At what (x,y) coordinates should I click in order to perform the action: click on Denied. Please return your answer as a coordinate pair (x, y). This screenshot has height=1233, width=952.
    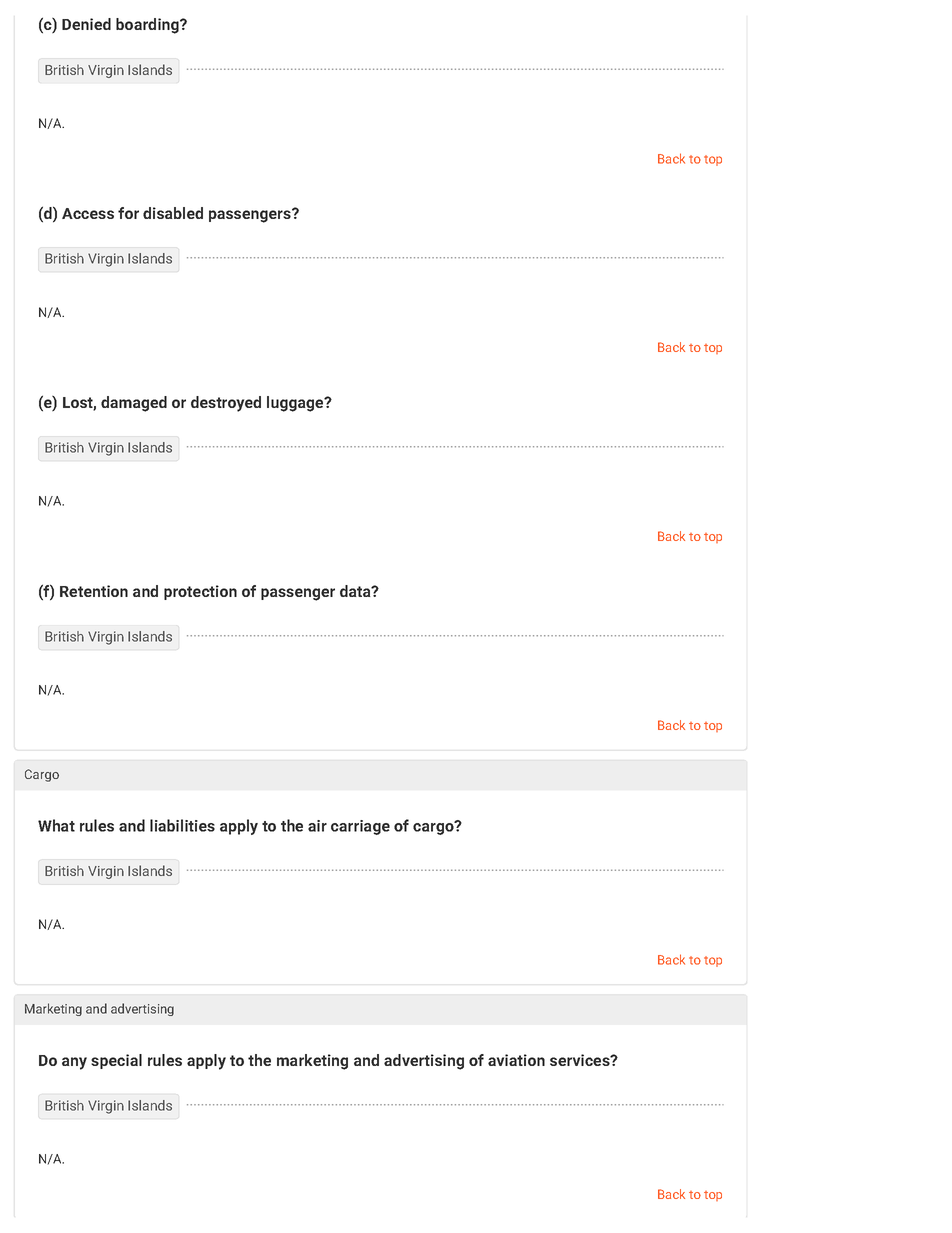
    Looking at the image, I should click on (86, 24).
